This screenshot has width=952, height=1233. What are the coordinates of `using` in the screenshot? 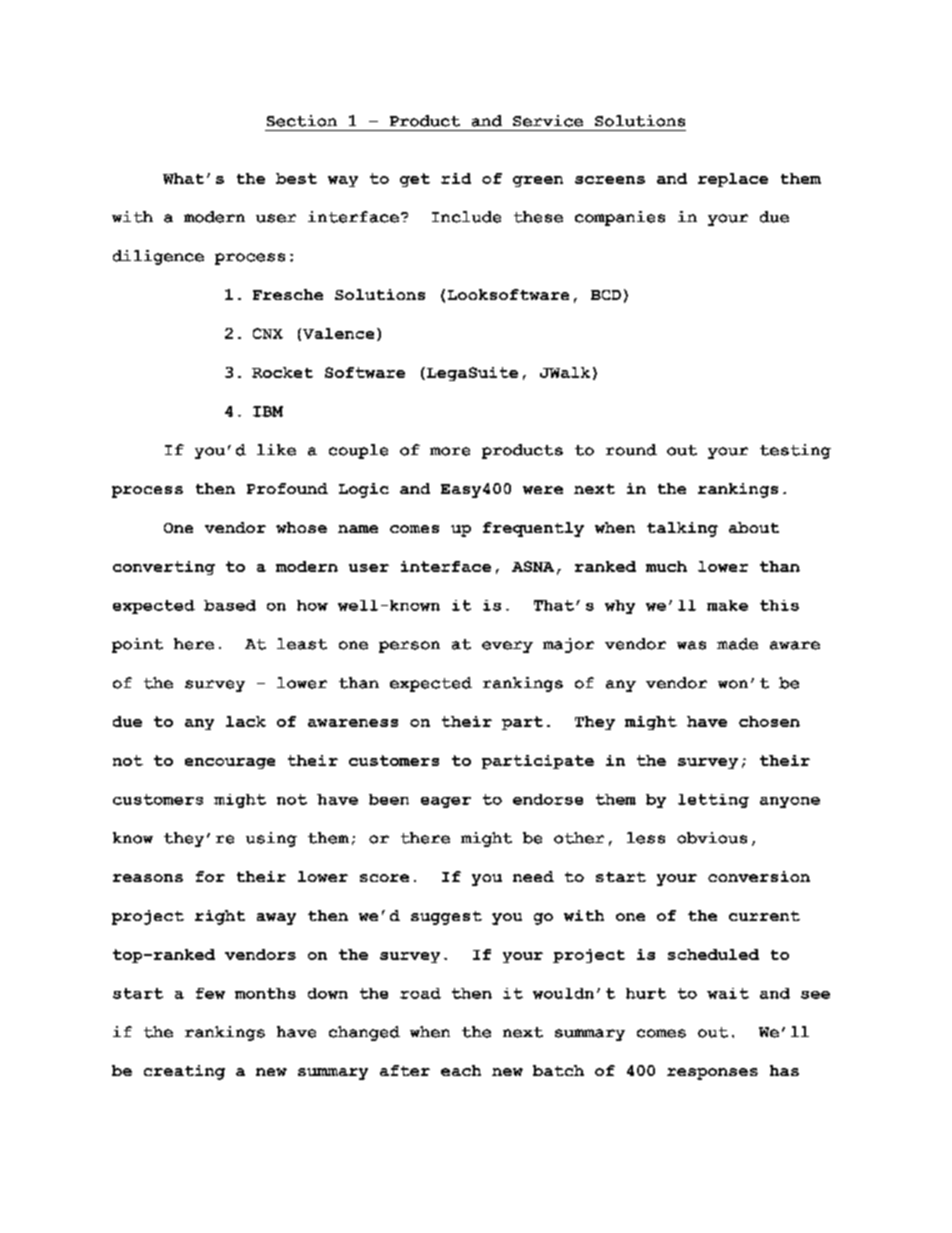 It's located at (271, 839).
